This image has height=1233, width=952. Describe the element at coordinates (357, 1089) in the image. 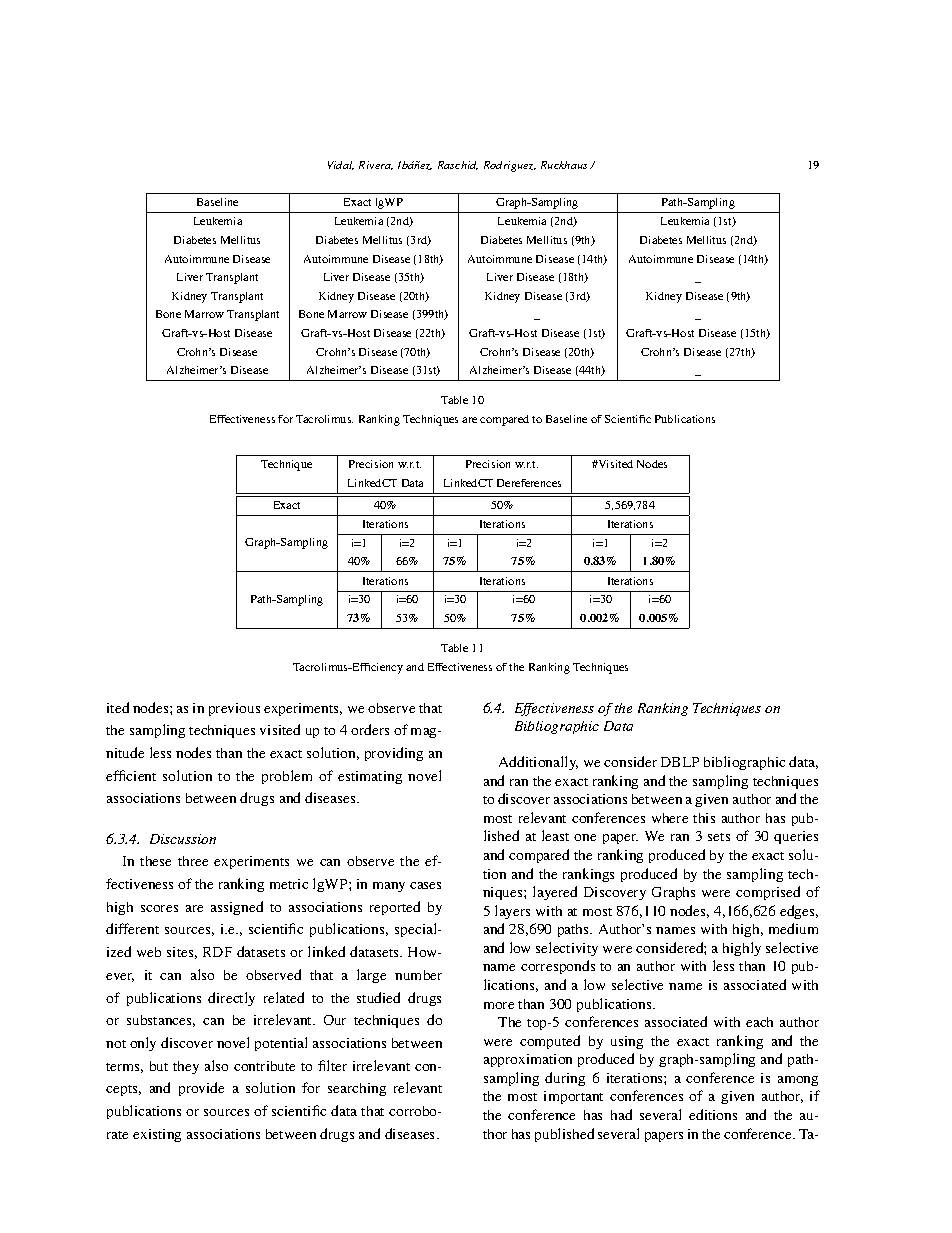

I see `searching` at that location.
